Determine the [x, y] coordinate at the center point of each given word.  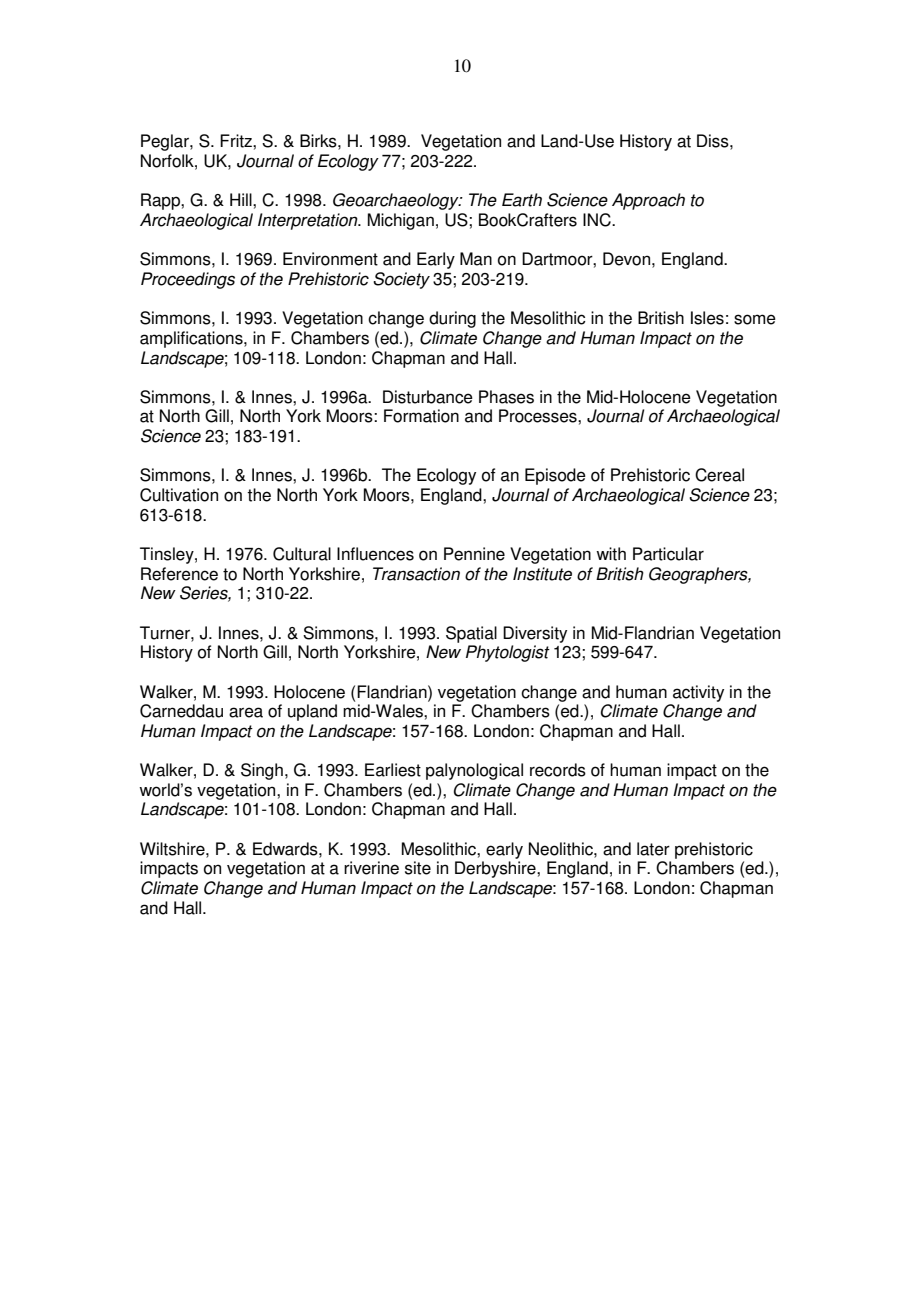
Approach [648, 201]
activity [698, 693]
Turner [166, 633]
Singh [262, 771]
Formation [421, 416]
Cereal [719, 475]
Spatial [471, 634]
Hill [242, 199]
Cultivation [179, 495]
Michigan [401, 221]
